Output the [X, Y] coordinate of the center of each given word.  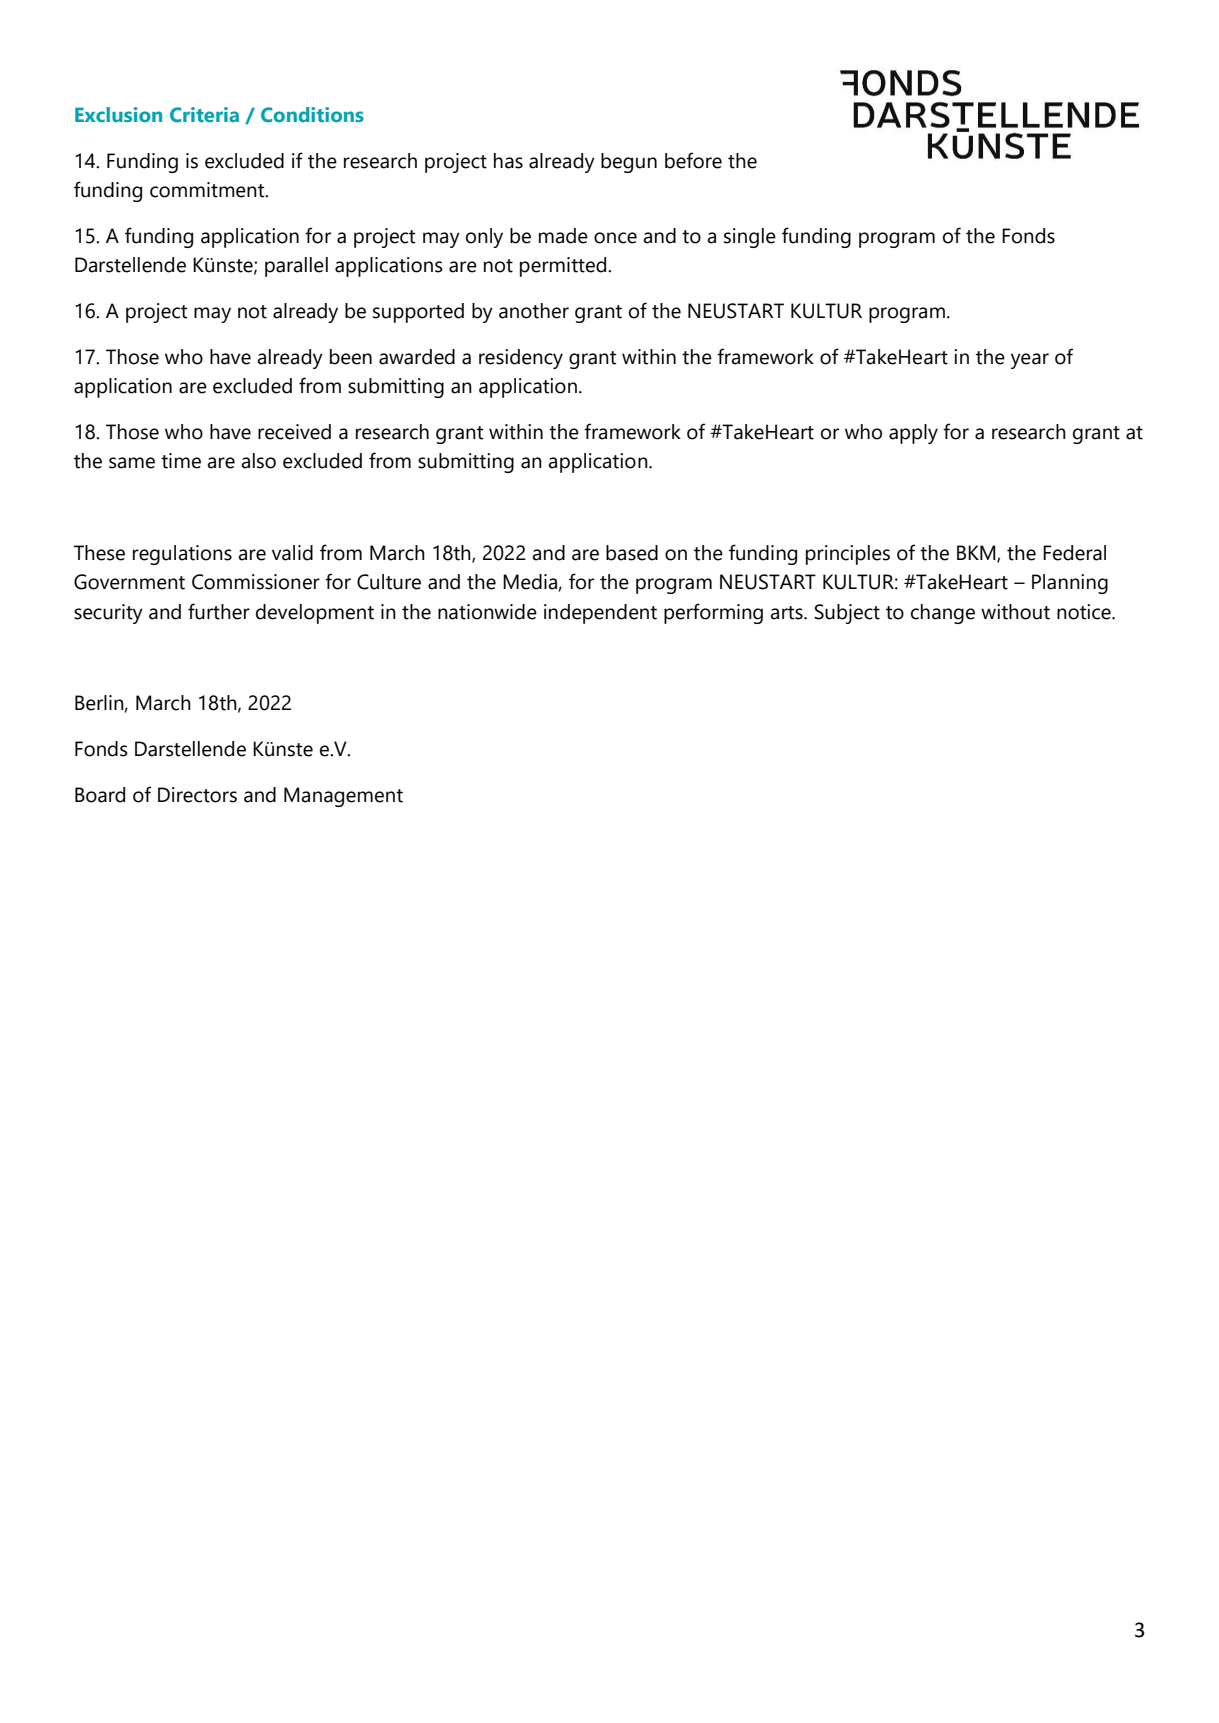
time [181, 461]
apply [913, 434]
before [693, 160]
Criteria [204, 114]
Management [343, 797]
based [632, 553]
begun [629, 163]
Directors [197, 795]
